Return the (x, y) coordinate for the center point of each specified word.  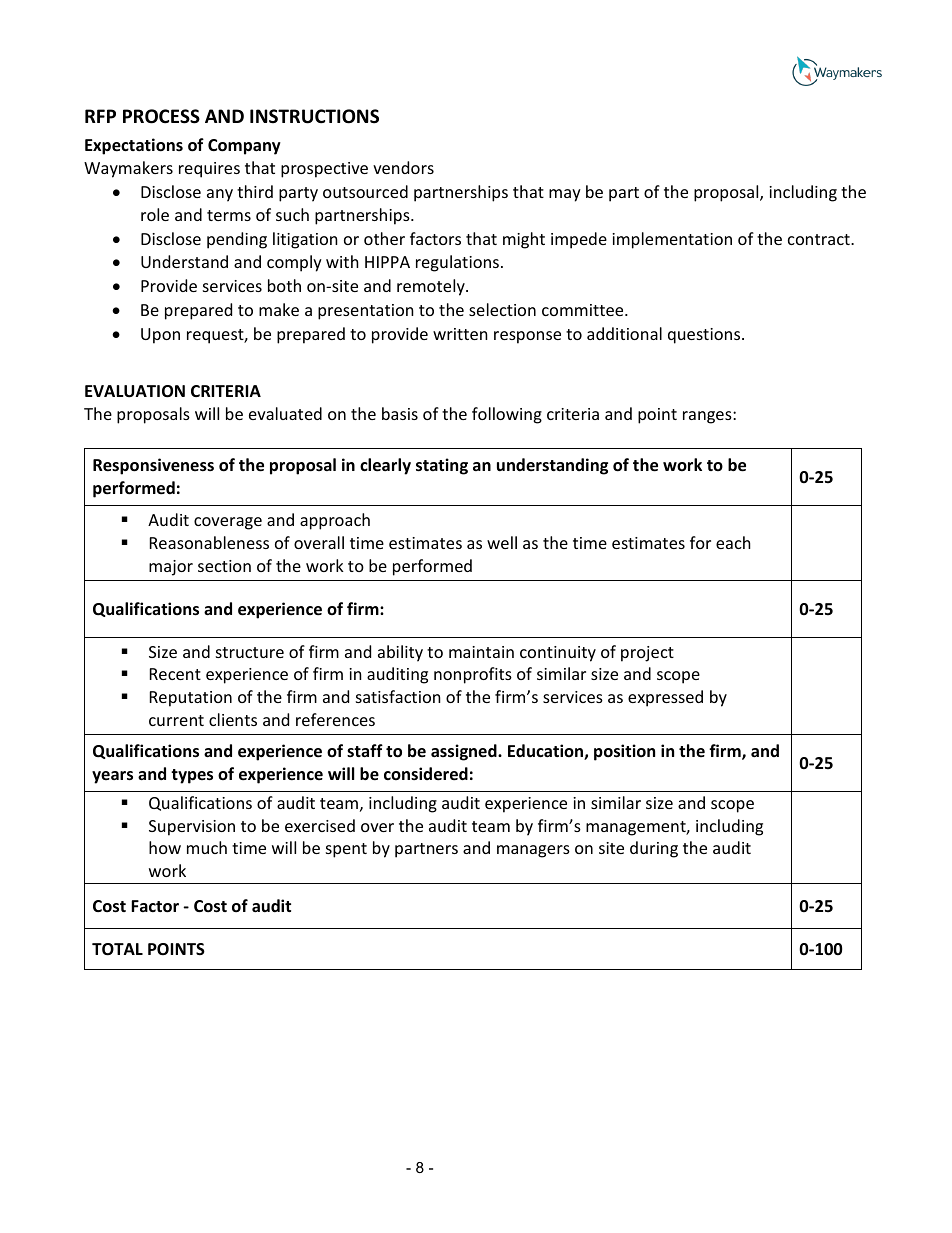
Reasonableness (209, 542)
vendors (403, 167)
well (502, 542)
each (733, 542)
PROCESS (161, 116)
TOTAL (117, 949)
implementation (672, 240)
